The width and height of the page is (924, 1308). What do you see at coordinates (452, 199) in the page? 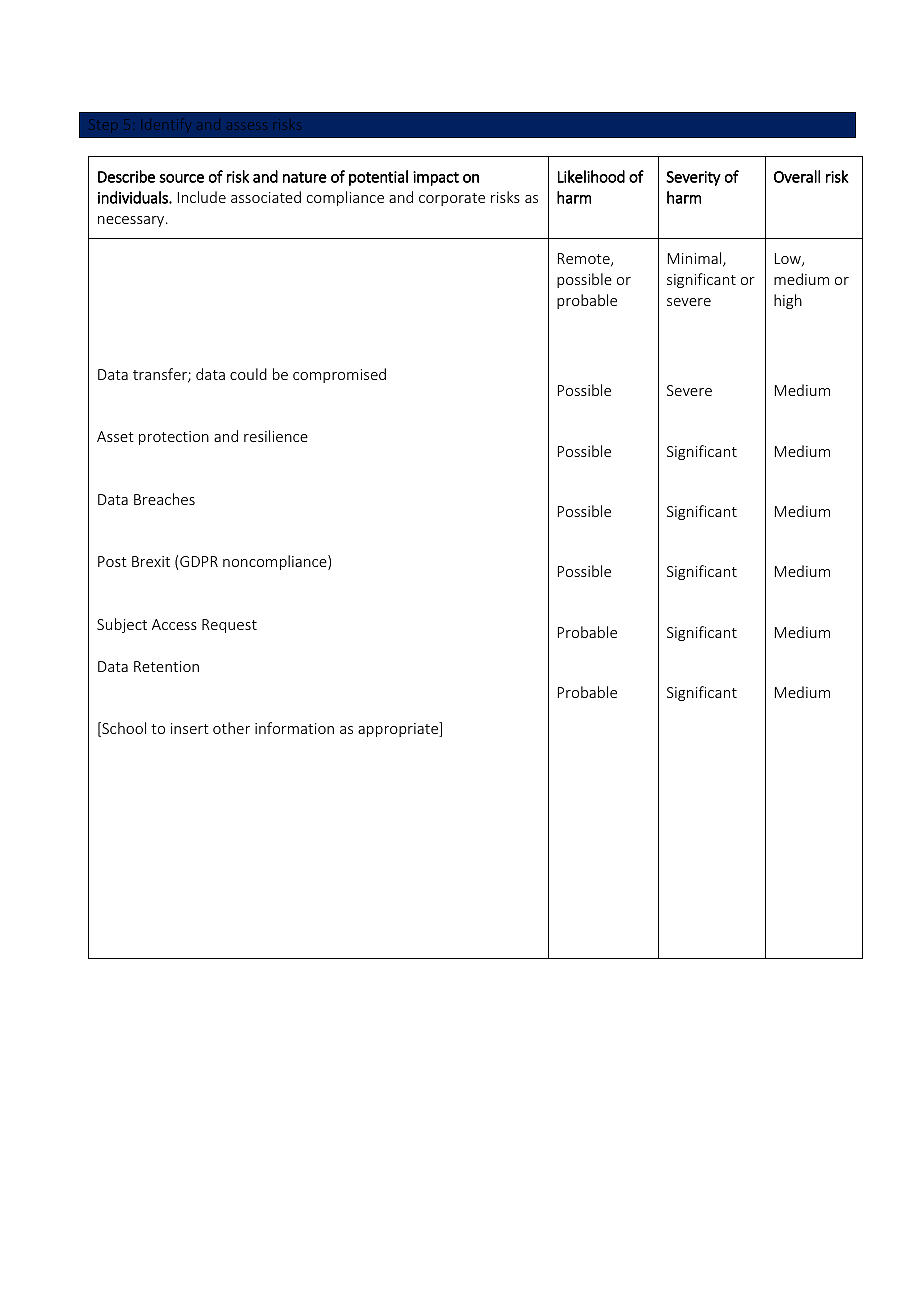
I see `corporate` at bounding box center [452, 199].
